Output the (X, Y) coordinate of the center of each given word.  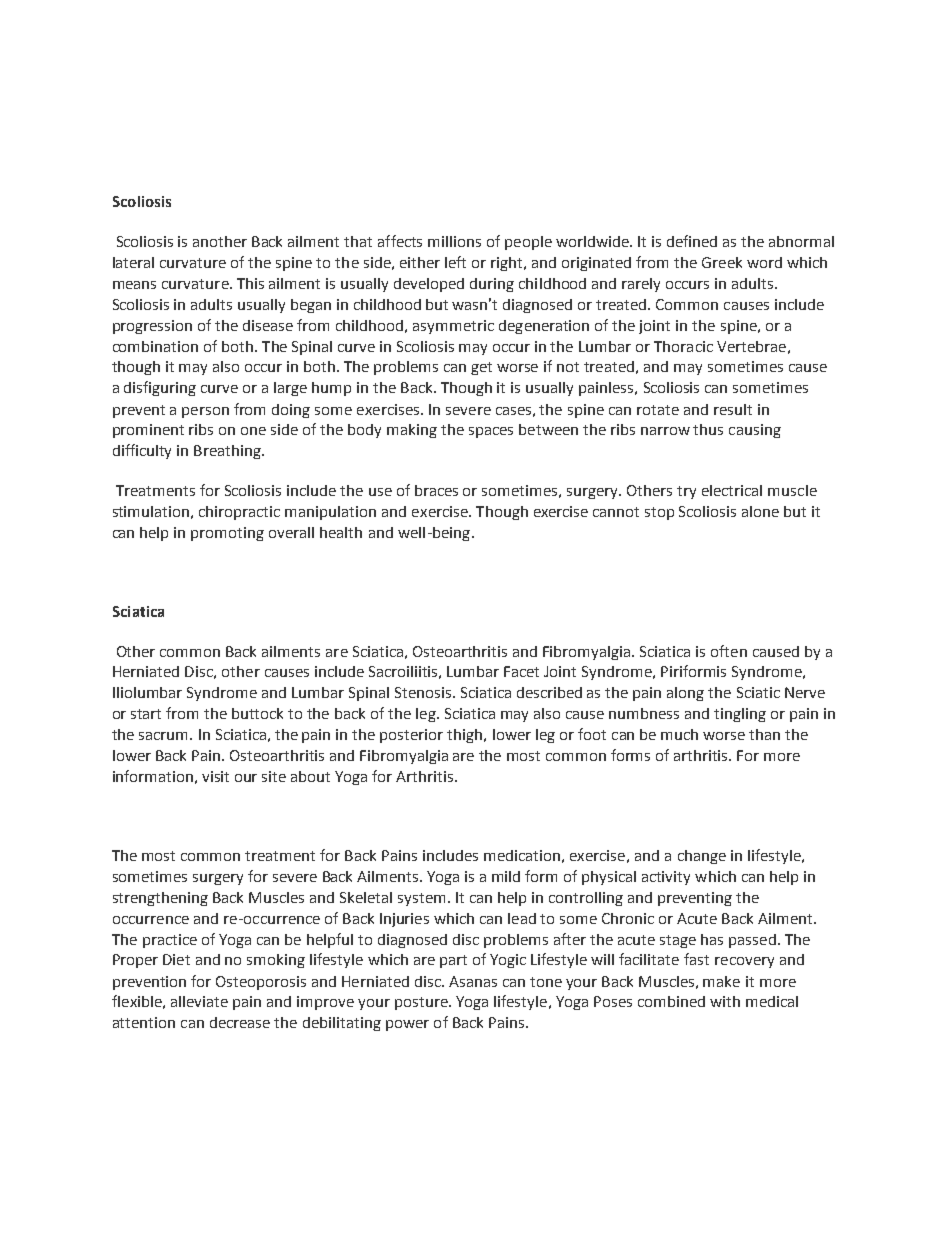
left (455, 262)
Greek (722, 262)
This (250, 283)
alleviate (199, 1001)
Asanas (473, 981)
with (725, 1001)
